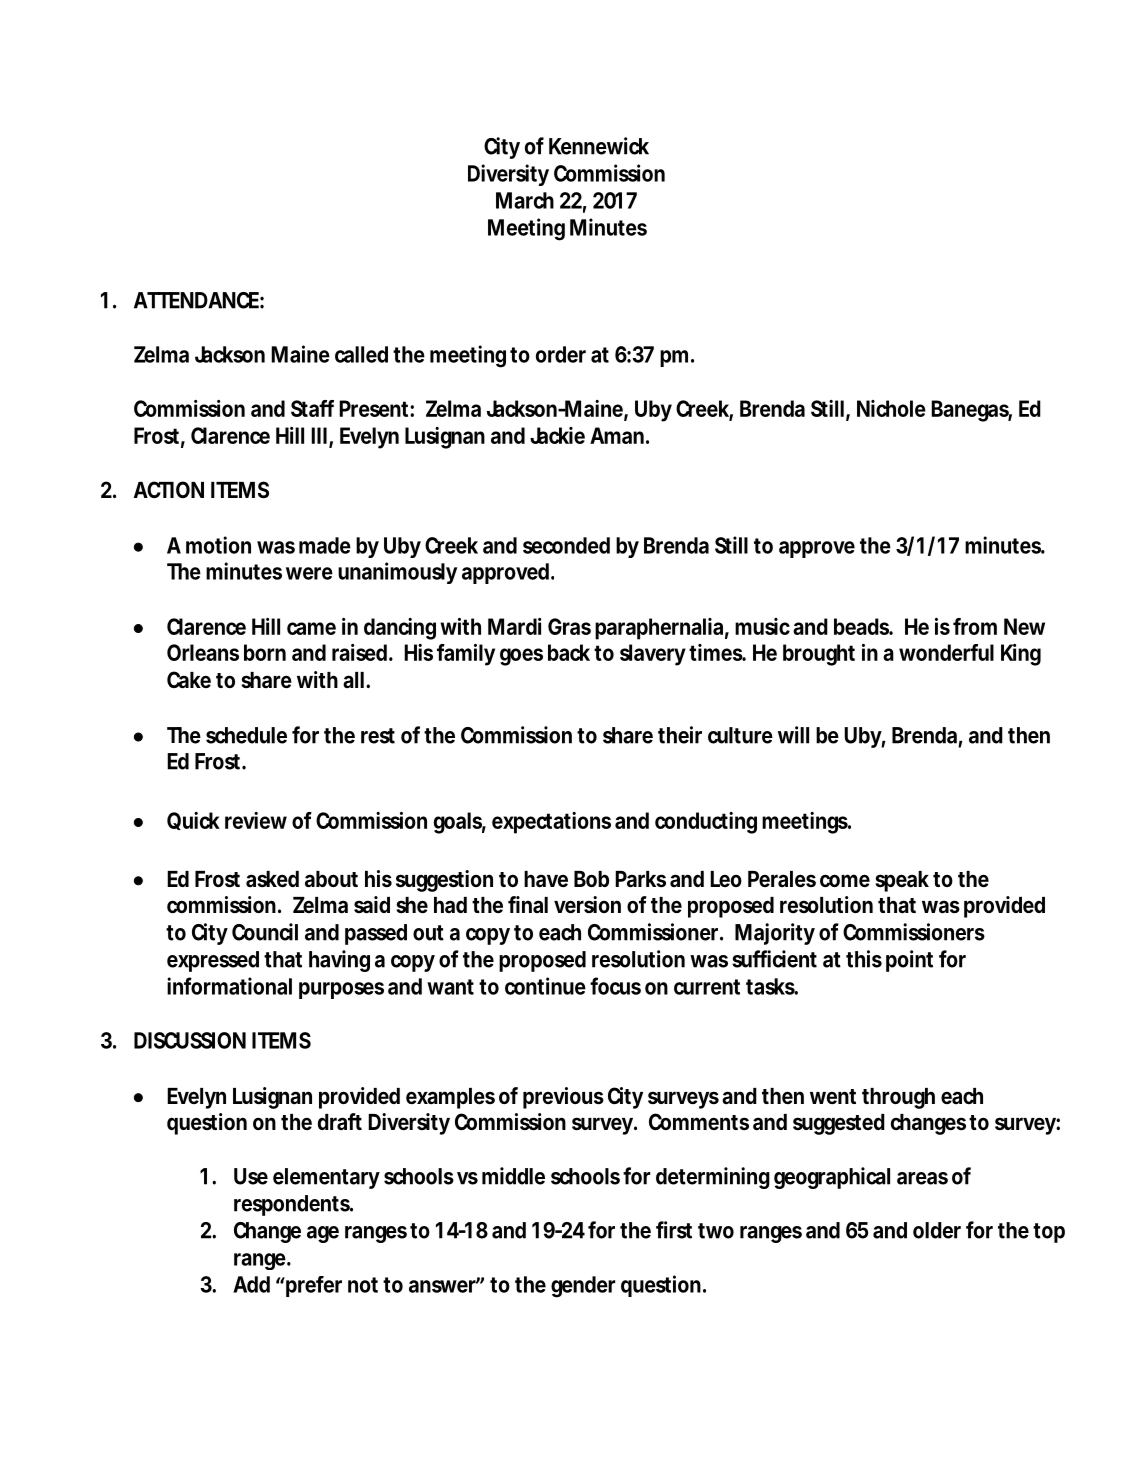 The height and width of the screenshot is (1465, 1132). What do you see at coordinates (583, 1287) in the screenshot?
I see `gender` at bounding box center [583, 1287].
